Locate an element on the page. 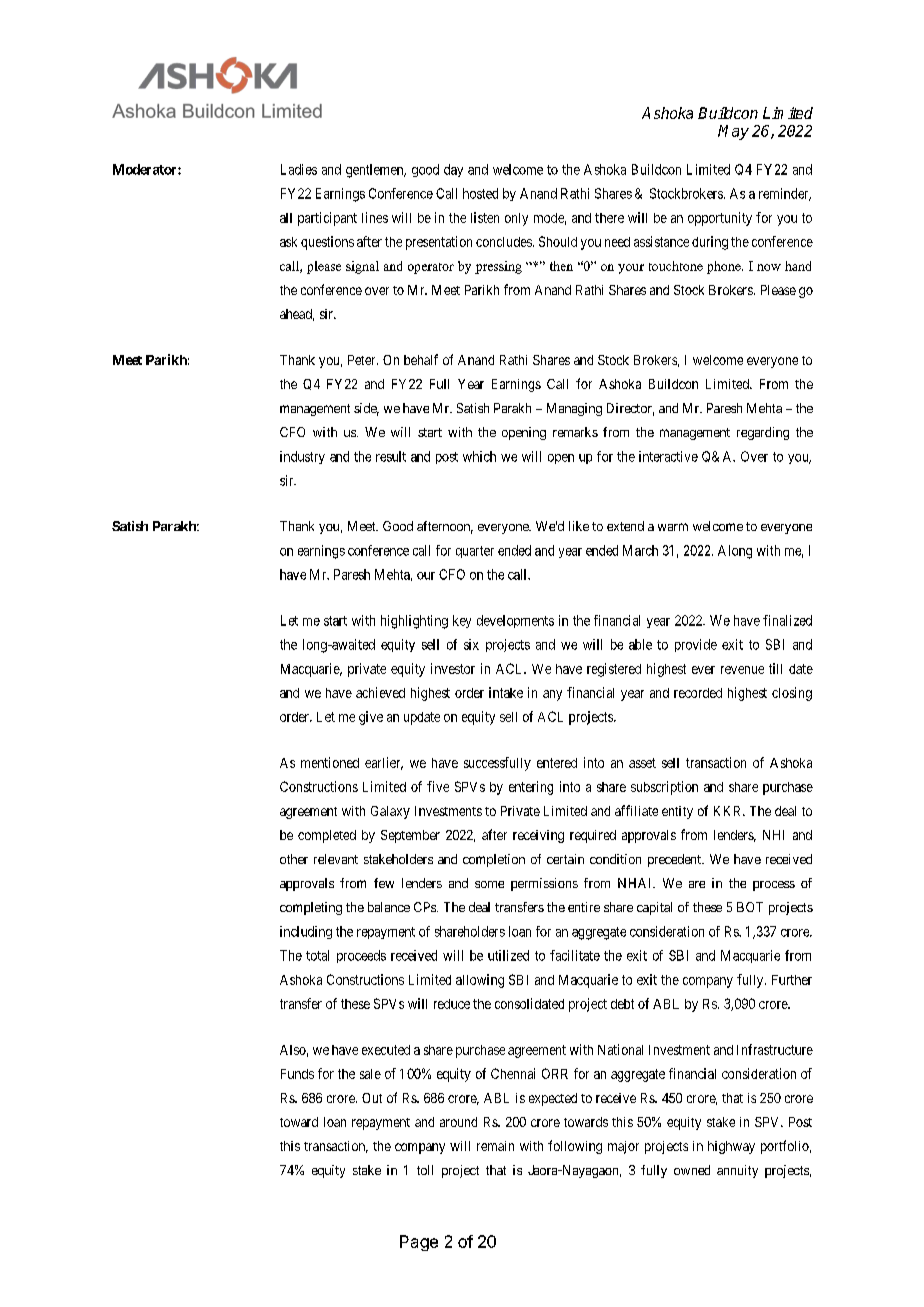  gentlemen is located at coordinates (376, 171).
